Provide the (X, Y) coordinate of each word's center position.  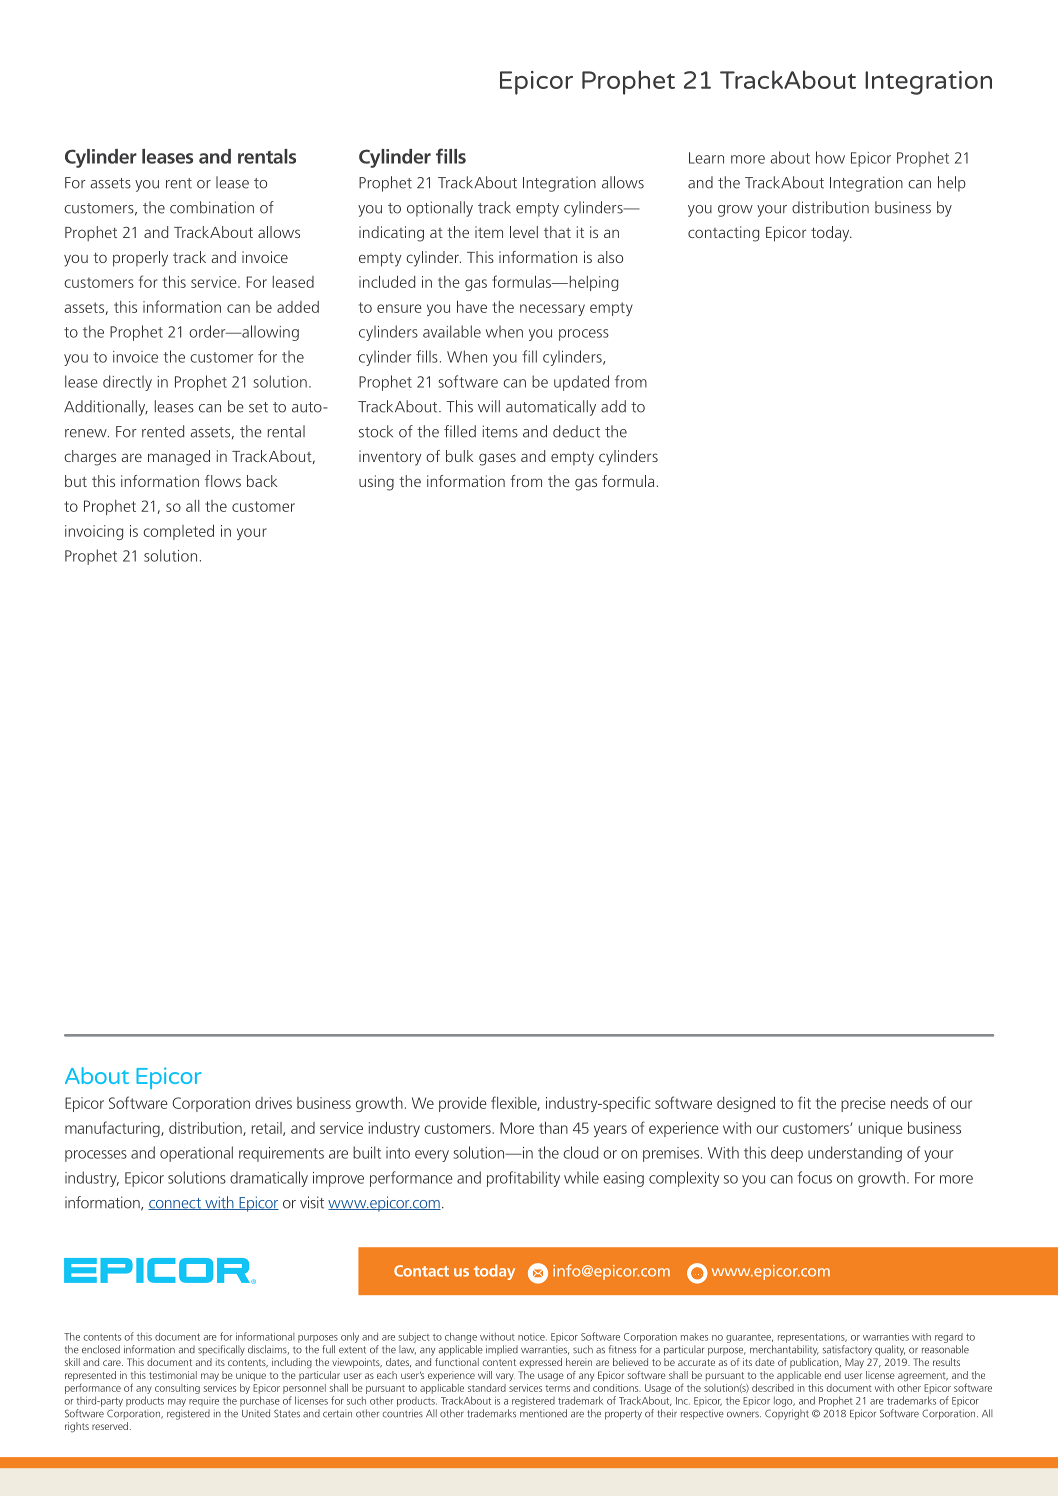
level (524, 232)
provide (463, 1104)
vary (505, 1377)
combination (212, 207)
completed (178, 532)
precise (863, 1104)
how (830, 157)
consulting (177, 1389)
